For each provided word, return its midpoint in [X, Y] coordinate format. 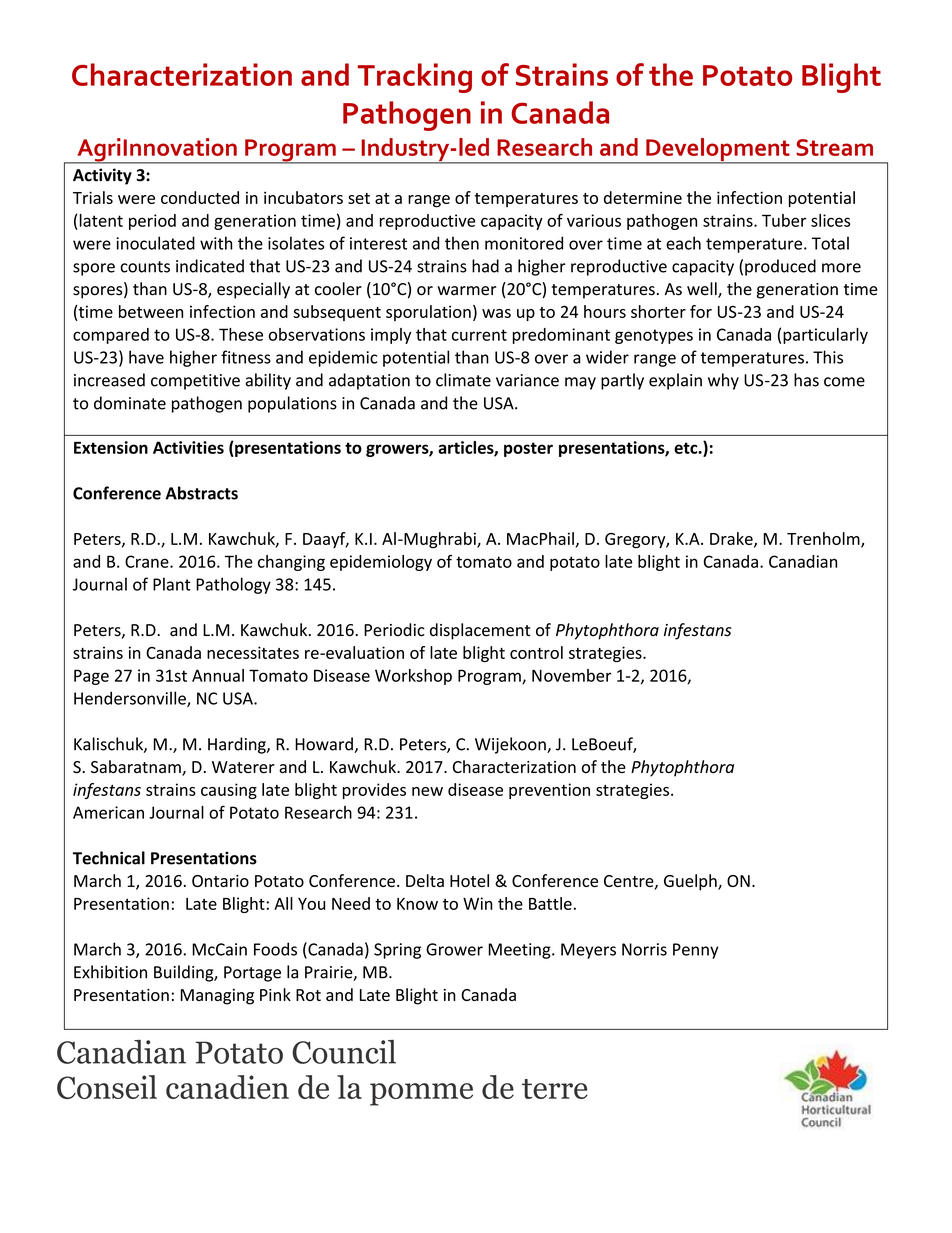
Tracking [415, 78]
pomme [421, 1094]
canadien [227, 1087]
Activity [102, 176]
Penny [695, 951]
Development [718, 151]
